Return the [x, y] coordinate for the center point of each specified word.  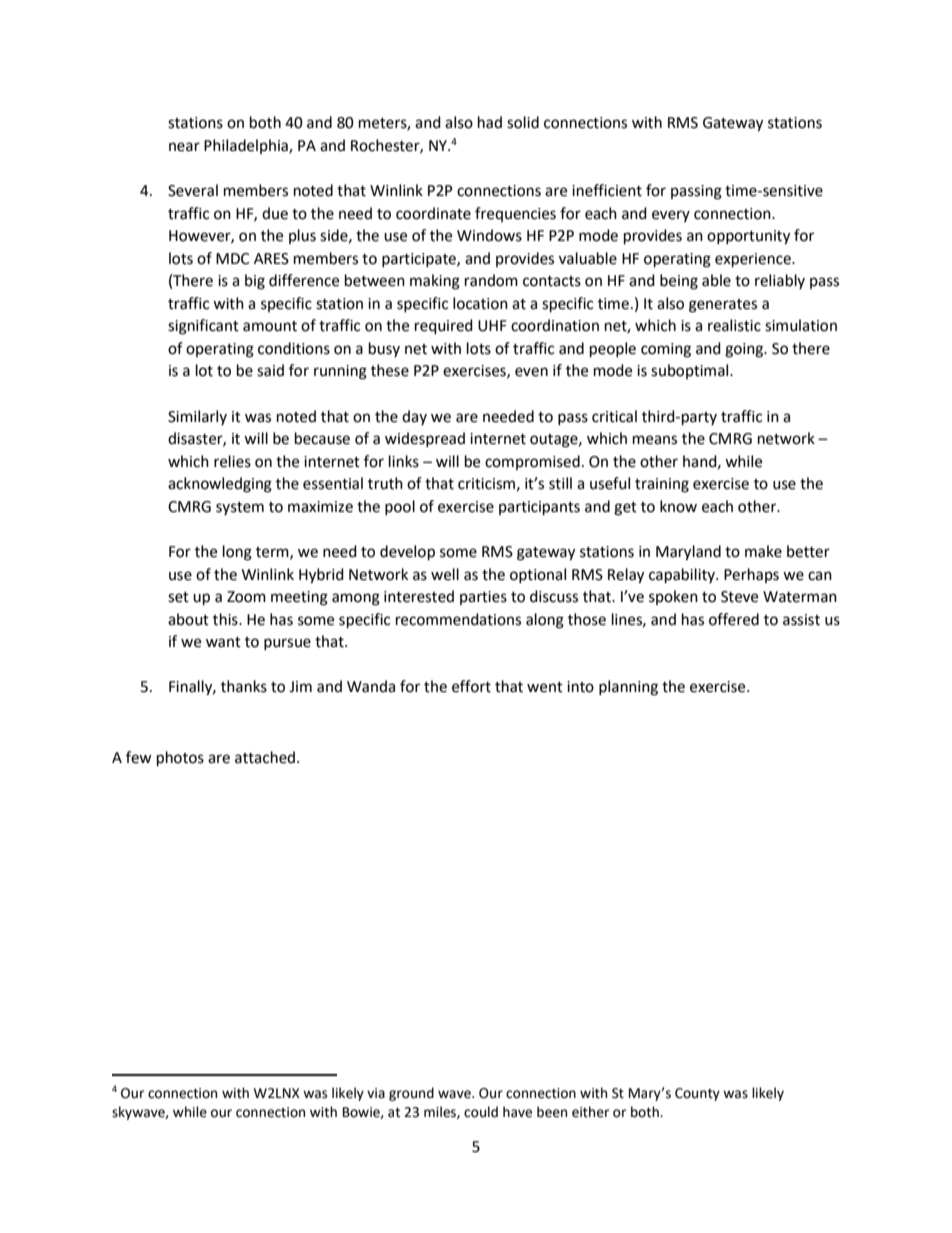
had [490, 122]
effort [471, 686]
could [481, 1112]
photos [180, 759]
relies [232, 461]
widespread [425, 439]
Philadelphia [247, 146]
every [671, 216]
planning [628, 688]
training [662, 485]
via [376, 1093]
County [697, 1094]
